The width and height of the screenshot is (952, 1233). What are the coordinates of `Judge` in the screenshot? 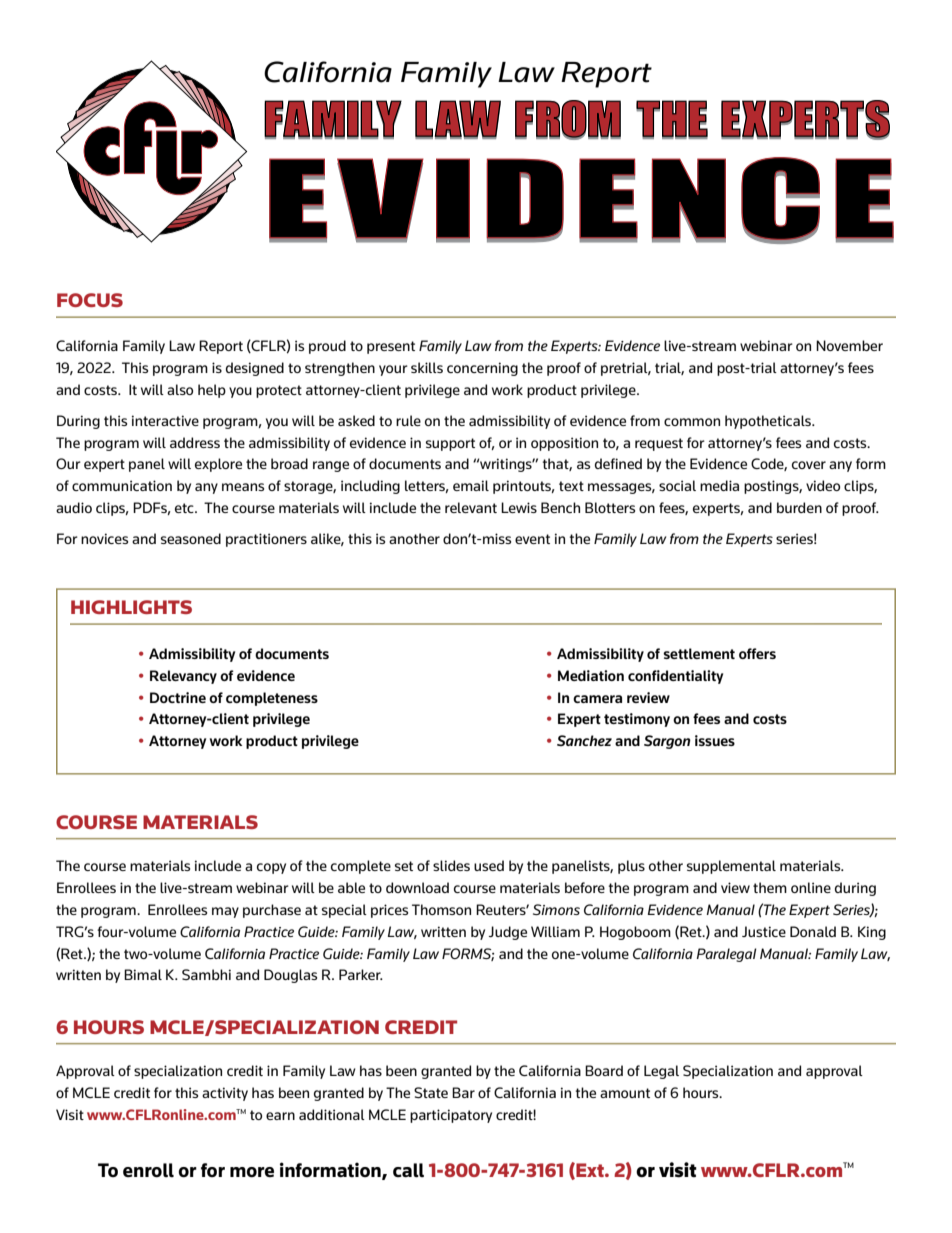 It's located at (508, 933).
